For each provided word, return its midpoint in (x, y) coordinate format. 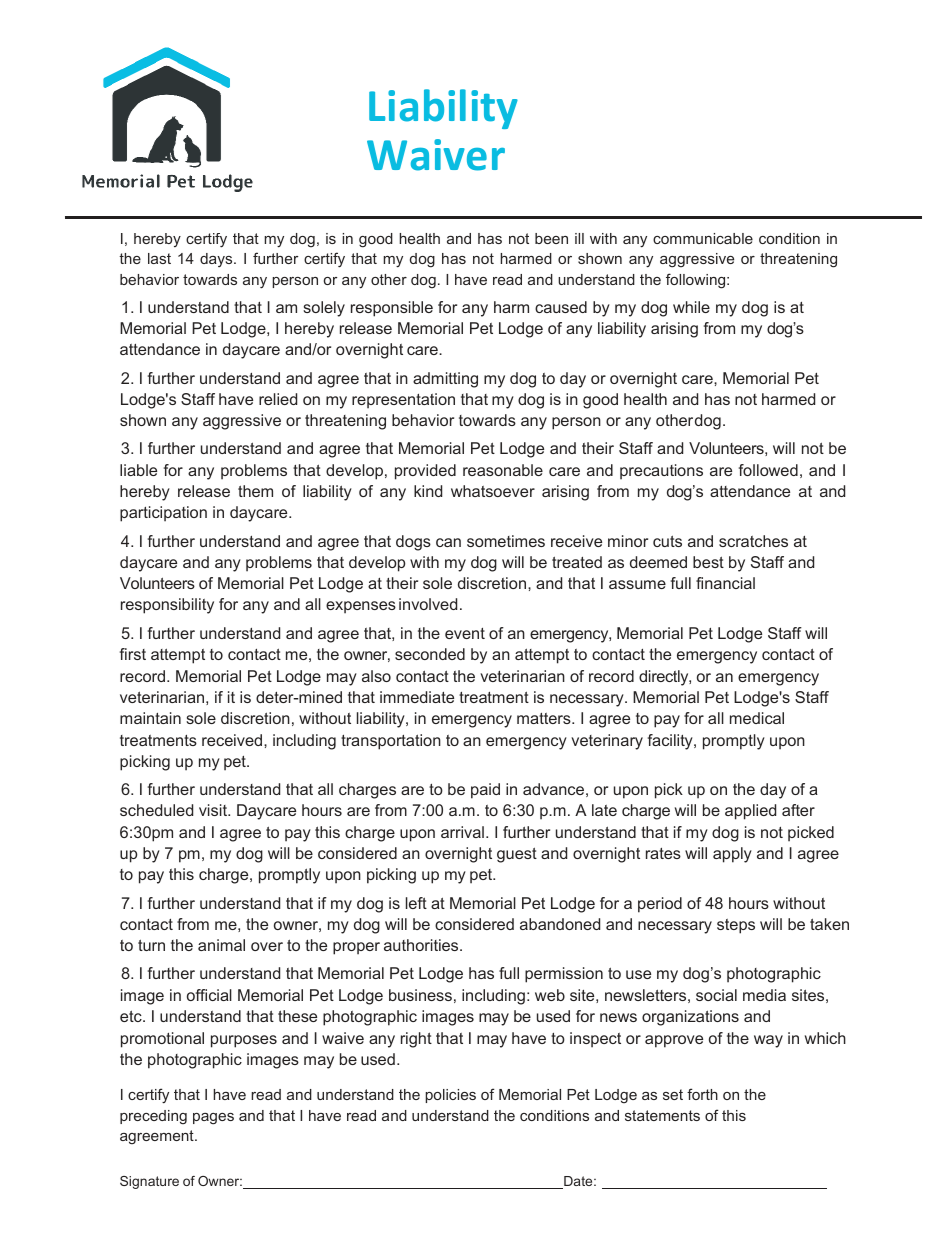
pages (213, 1119)
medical (757, 718)
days (217, 260)
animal (221, 945)
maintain (150, 718)
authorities (422, 945)
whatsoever (493, 491)
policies (450, 1096)
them (255, 491)
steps (736, 926)
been (551, 238)
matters (545, 718)
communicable (703, 238)
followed (768, 470)
